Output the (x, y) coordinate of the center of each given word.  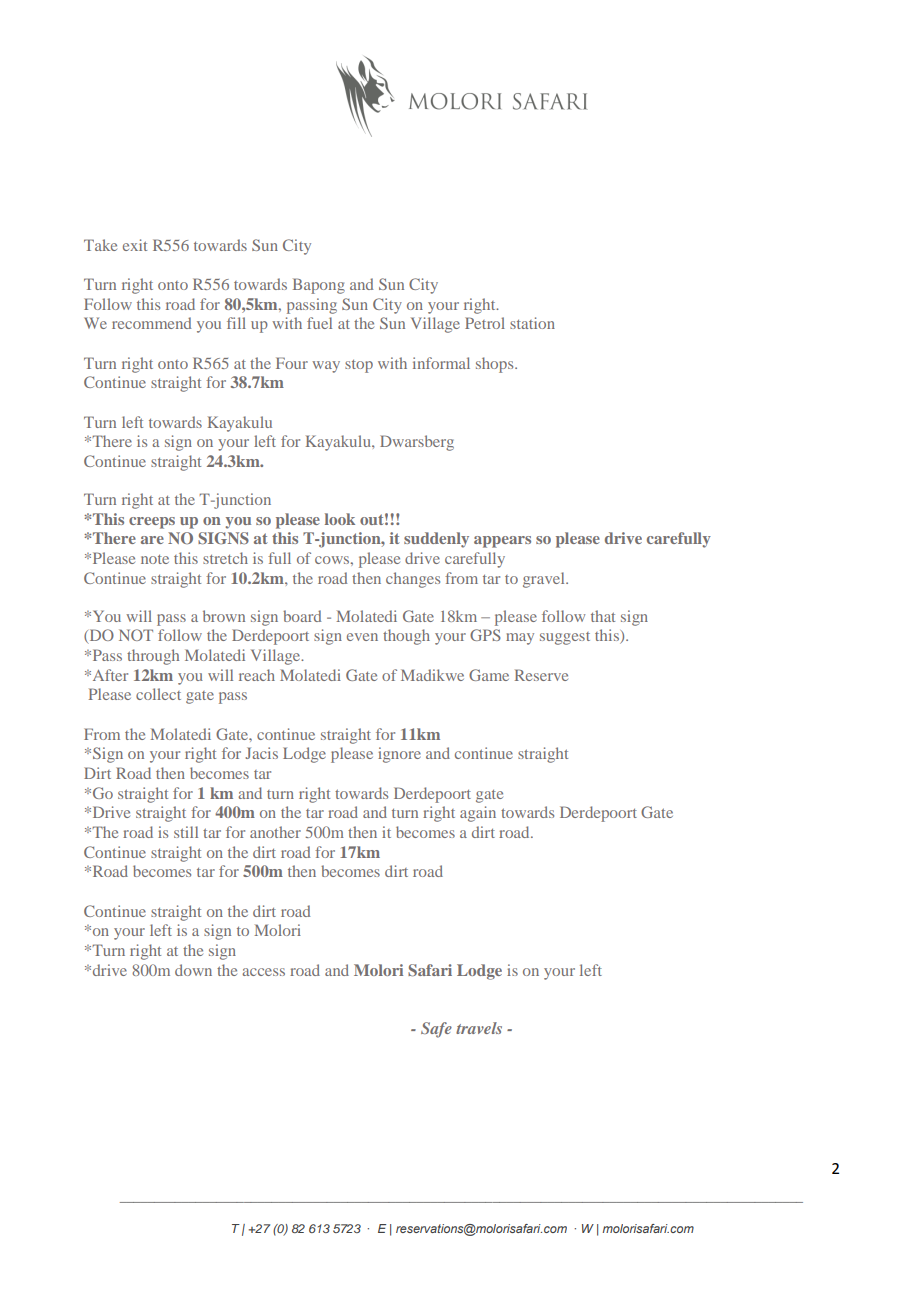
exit (135, 245)
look (340, 519)
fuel (319, 323)
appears (502, 542)
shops (496, 365)
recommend (151, 323)
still (186, 832)
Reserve (541, 675)
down (193, 970)
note (155, 559)
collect (158, 694)
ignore (399, 755)
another (275, 832)
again (478, 814)
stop (359, 366)
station (532, 323)
